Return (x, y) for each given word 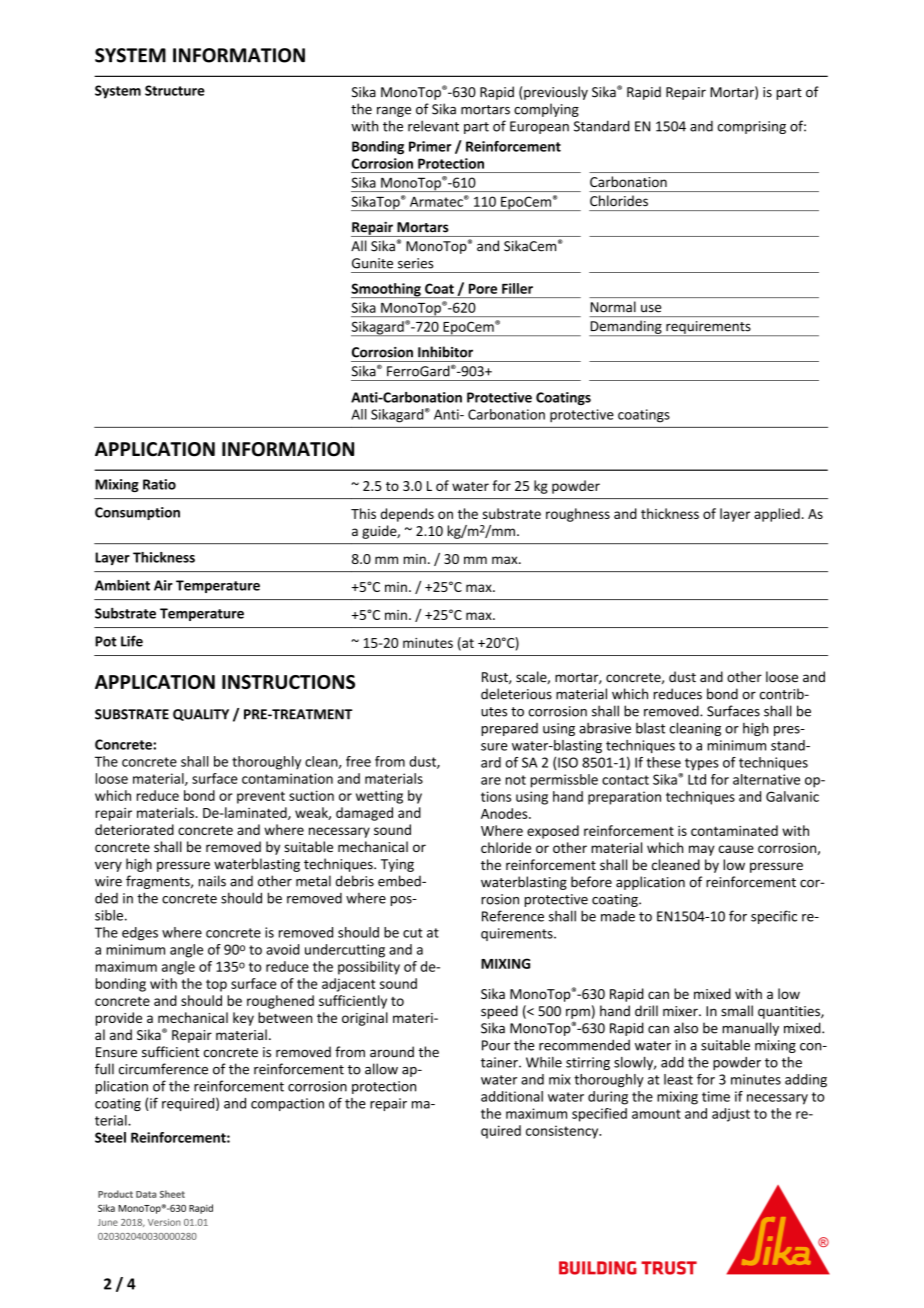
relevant (433, 126)
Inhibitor (445, 352)
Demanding (627, 328)
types (702, 764)
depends (407, 515)
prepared (509, 729)
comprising (752, 127)
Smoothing (387, 290)
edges (140, 934)
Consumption (137, 513)
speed (499, 1012)
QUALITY (201, 715)
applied (777, 515)
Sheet (172, 1194)
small (737, 1011)
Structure (175, 90)
